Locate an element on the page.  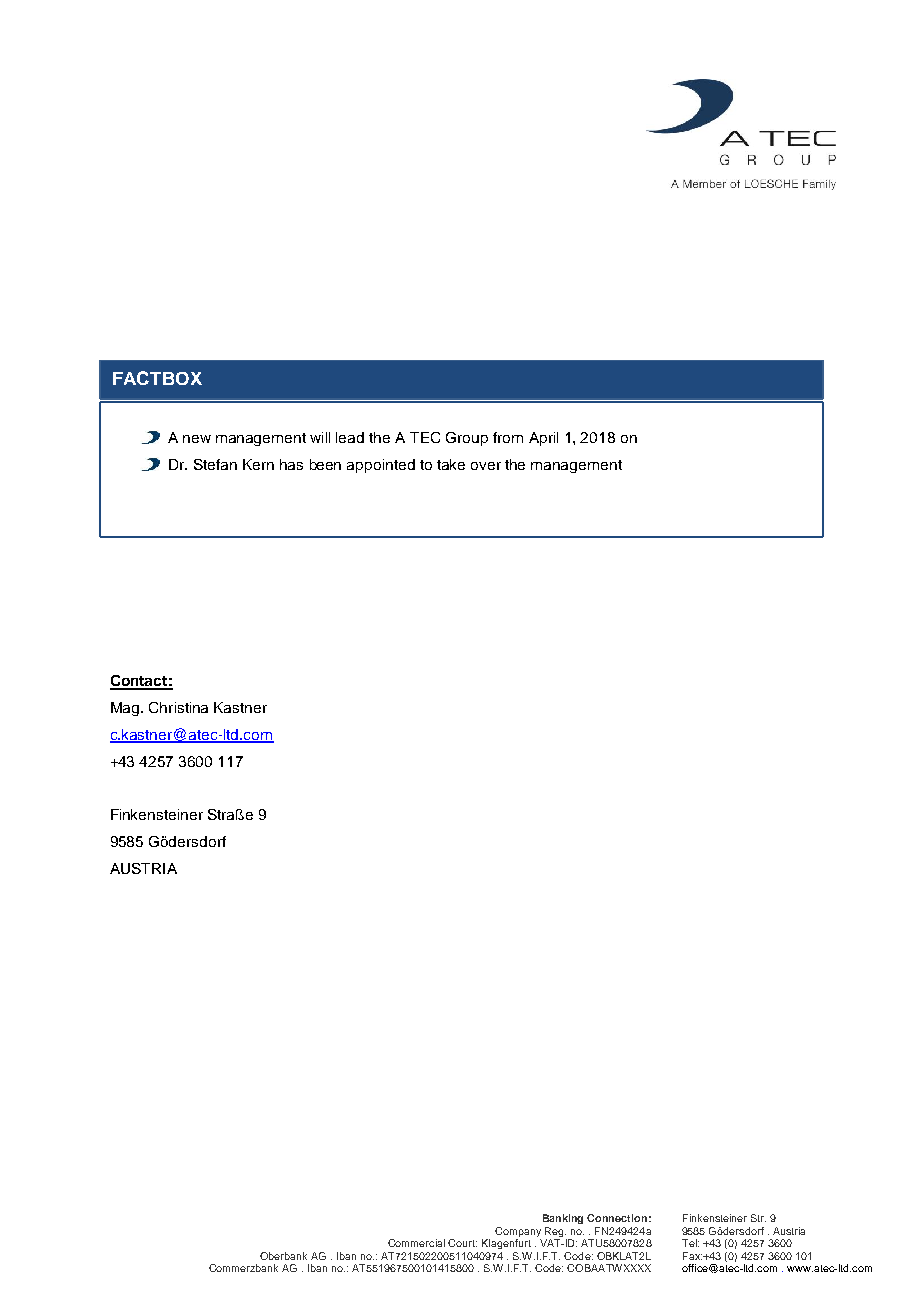
Banking is located at coordinates (563, 1219).
